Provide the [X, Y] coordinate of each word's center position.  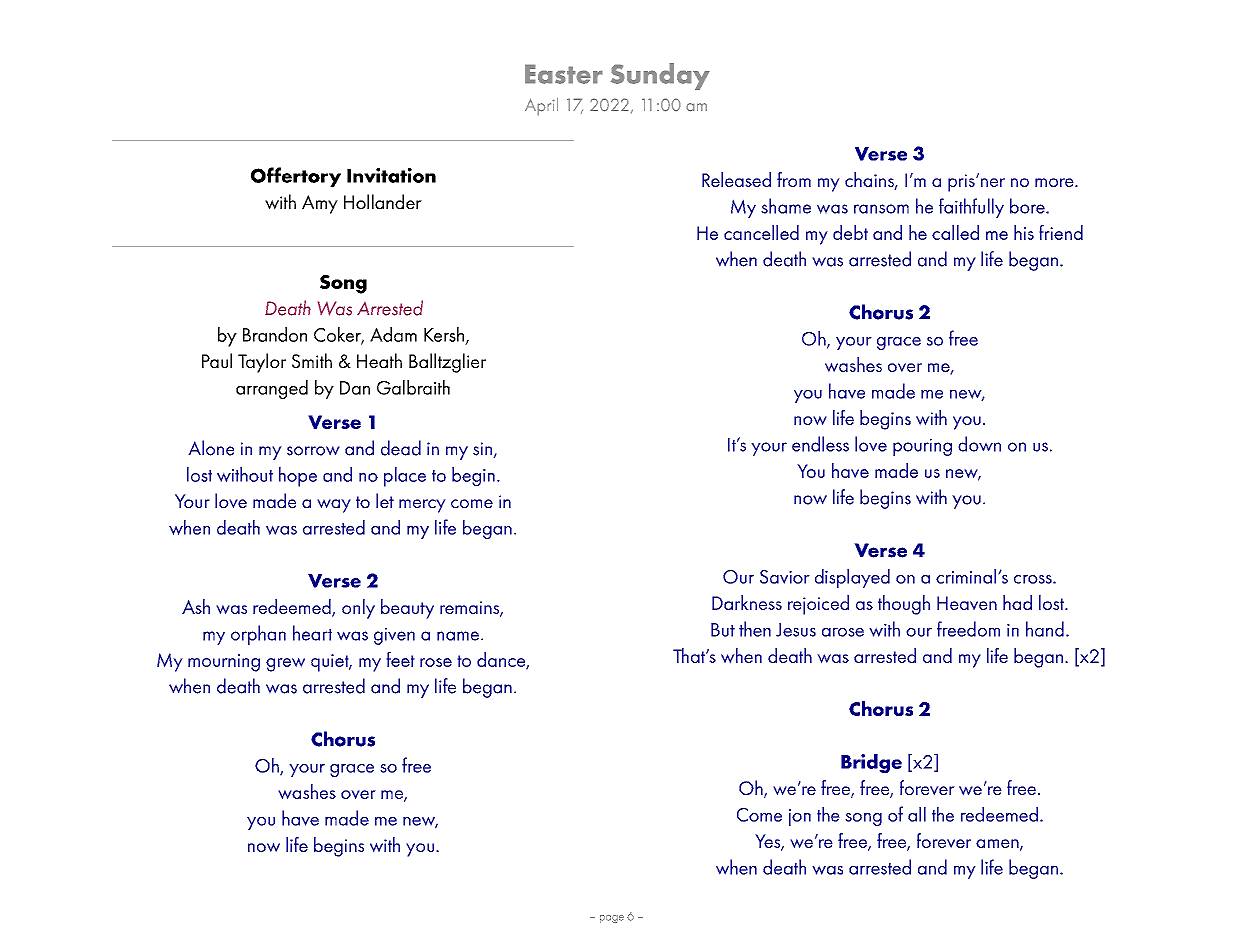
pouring [922, 447]
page [612, 919]
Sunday [660, 76]
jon [800, 817]
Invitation [391, 175]
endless [820, 444]
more [1055, 182]
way [334, 506]
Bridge [871, 764]
